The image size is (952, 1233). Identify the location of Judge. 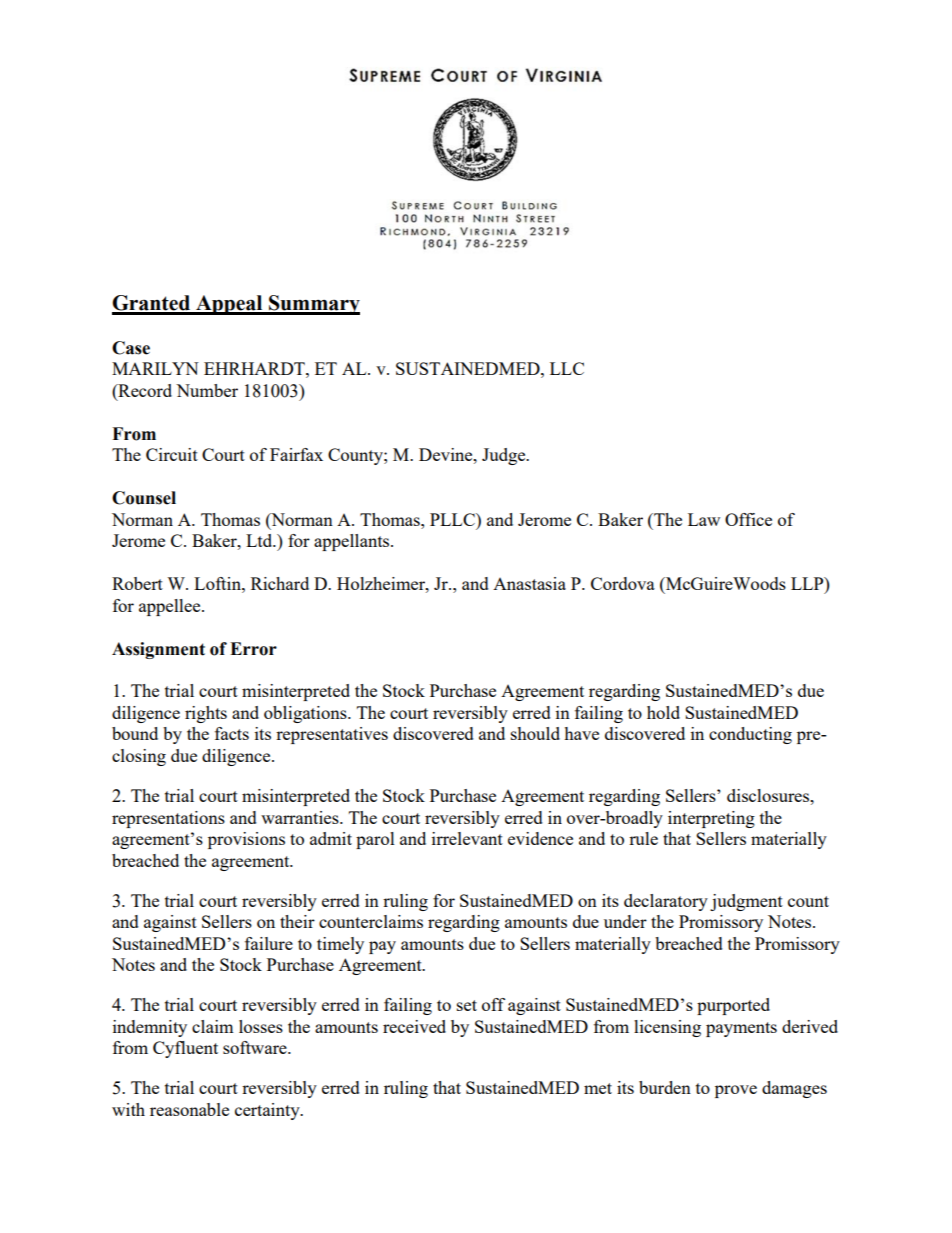
(505, 456).
